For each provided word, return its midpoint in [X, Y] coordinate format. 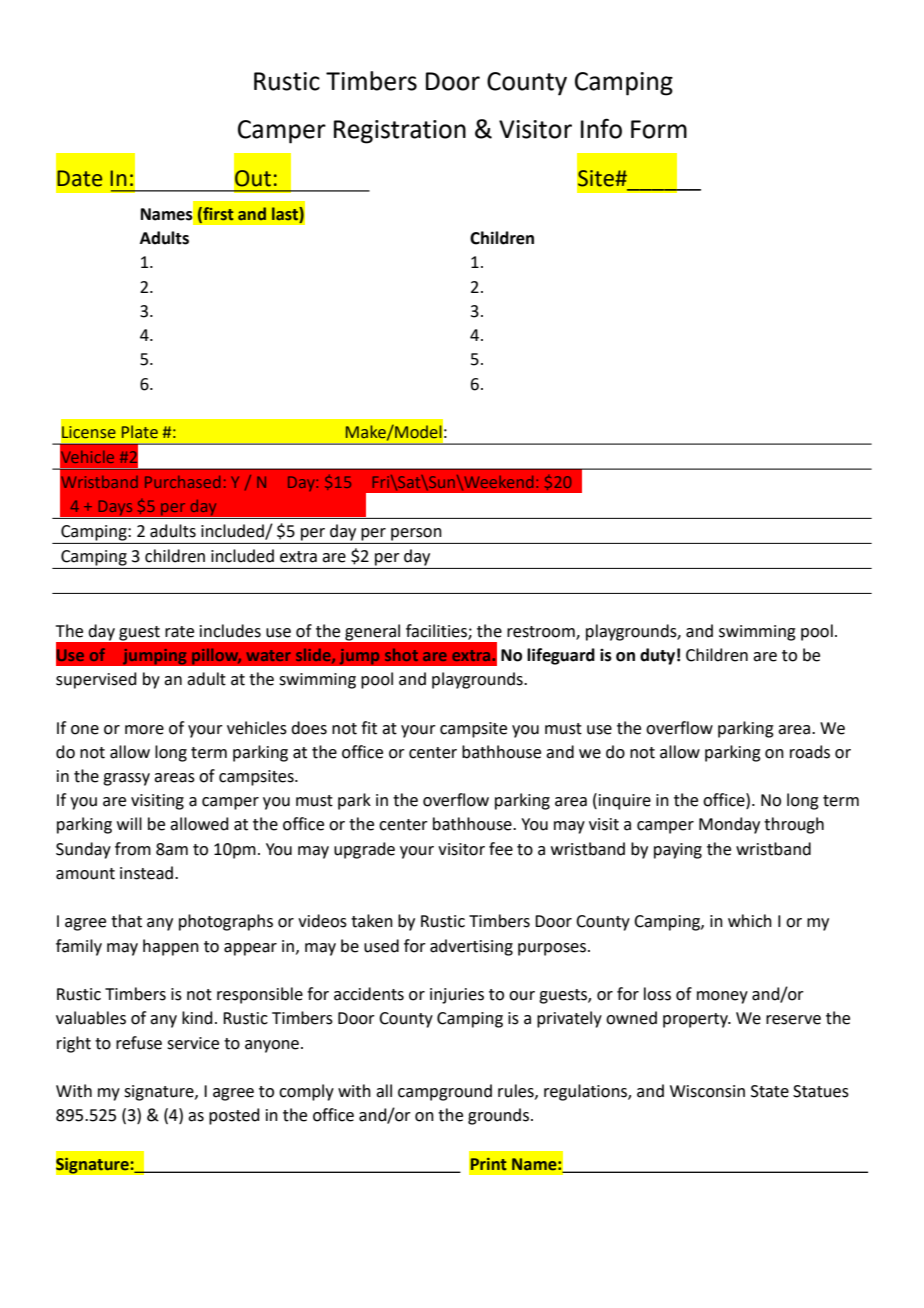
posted [234, 1116]
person [416, 534]
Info [601, 128]
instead [148, 873]
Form [659, 129]
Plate [140, 432]
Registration [400, 132]
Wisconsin [707, 1091]
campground [445, 1092]
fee [501, 849]
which [750, 921]
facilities [437, 631]
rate [179, 632]
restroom [542, 632]
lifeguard [561, 656]
